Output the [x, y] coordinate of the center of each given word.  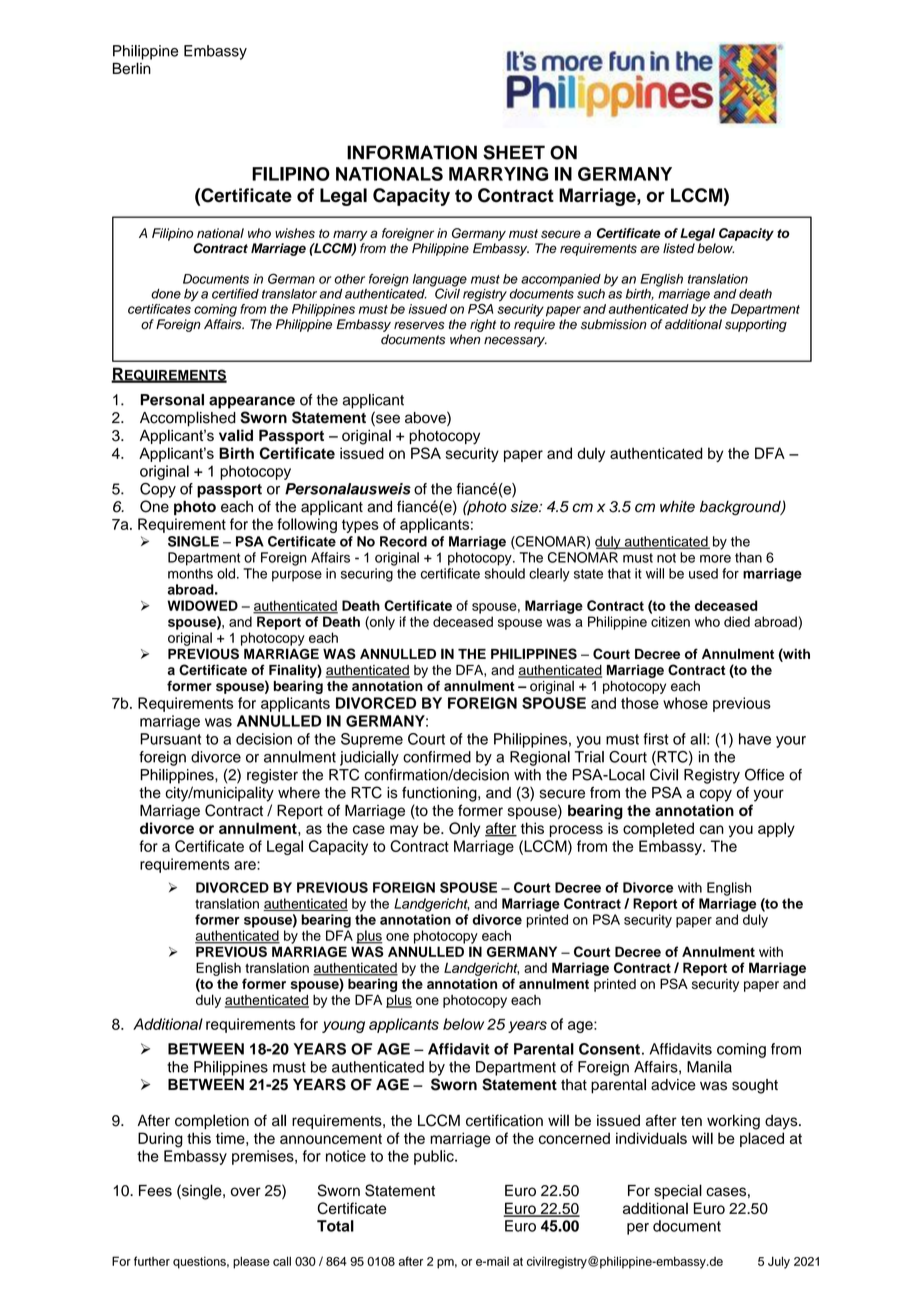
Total [335, 1226]
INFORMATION [412, 152]
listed [679, 248]
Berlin [132, 68]
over [246, 1192]
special [678, 1192]
